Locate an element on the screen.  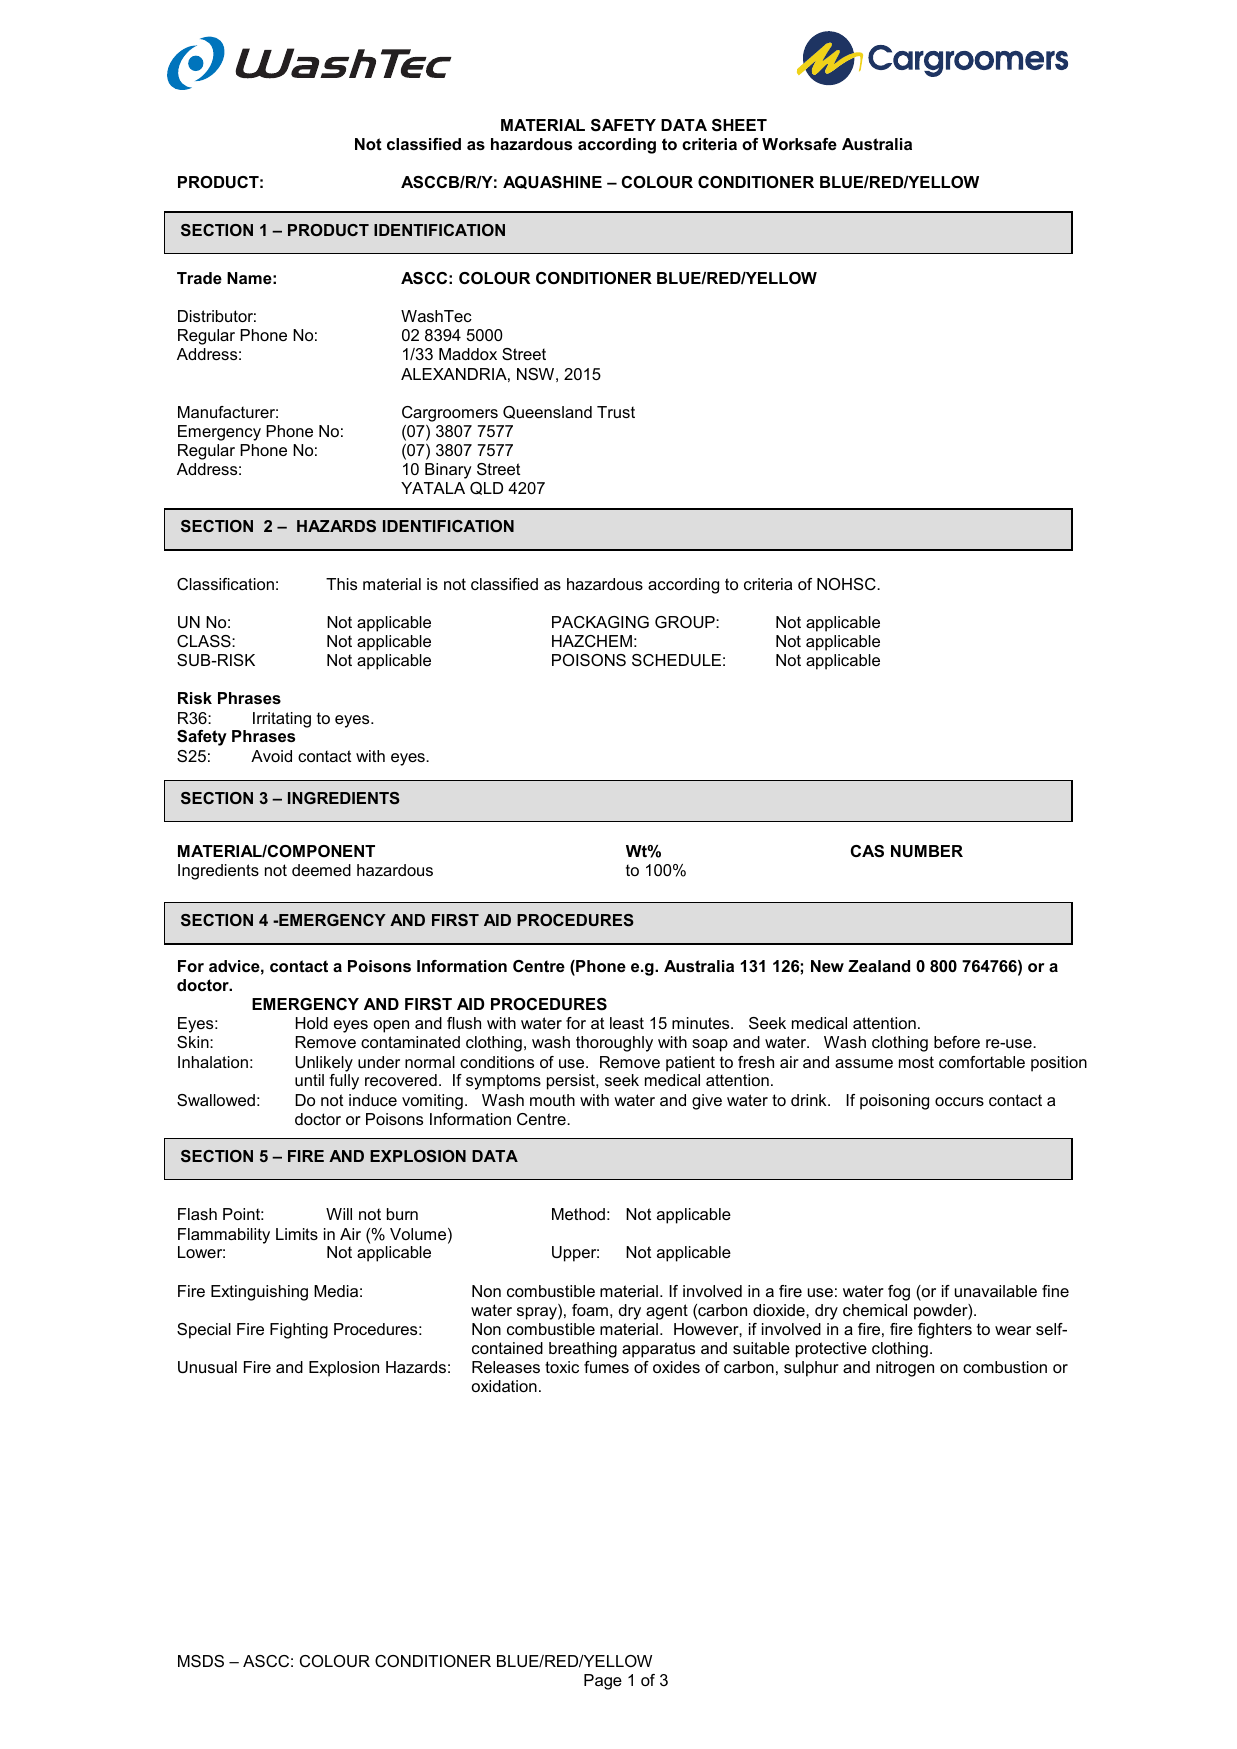
Trust is located at coordinates (616, 412).
